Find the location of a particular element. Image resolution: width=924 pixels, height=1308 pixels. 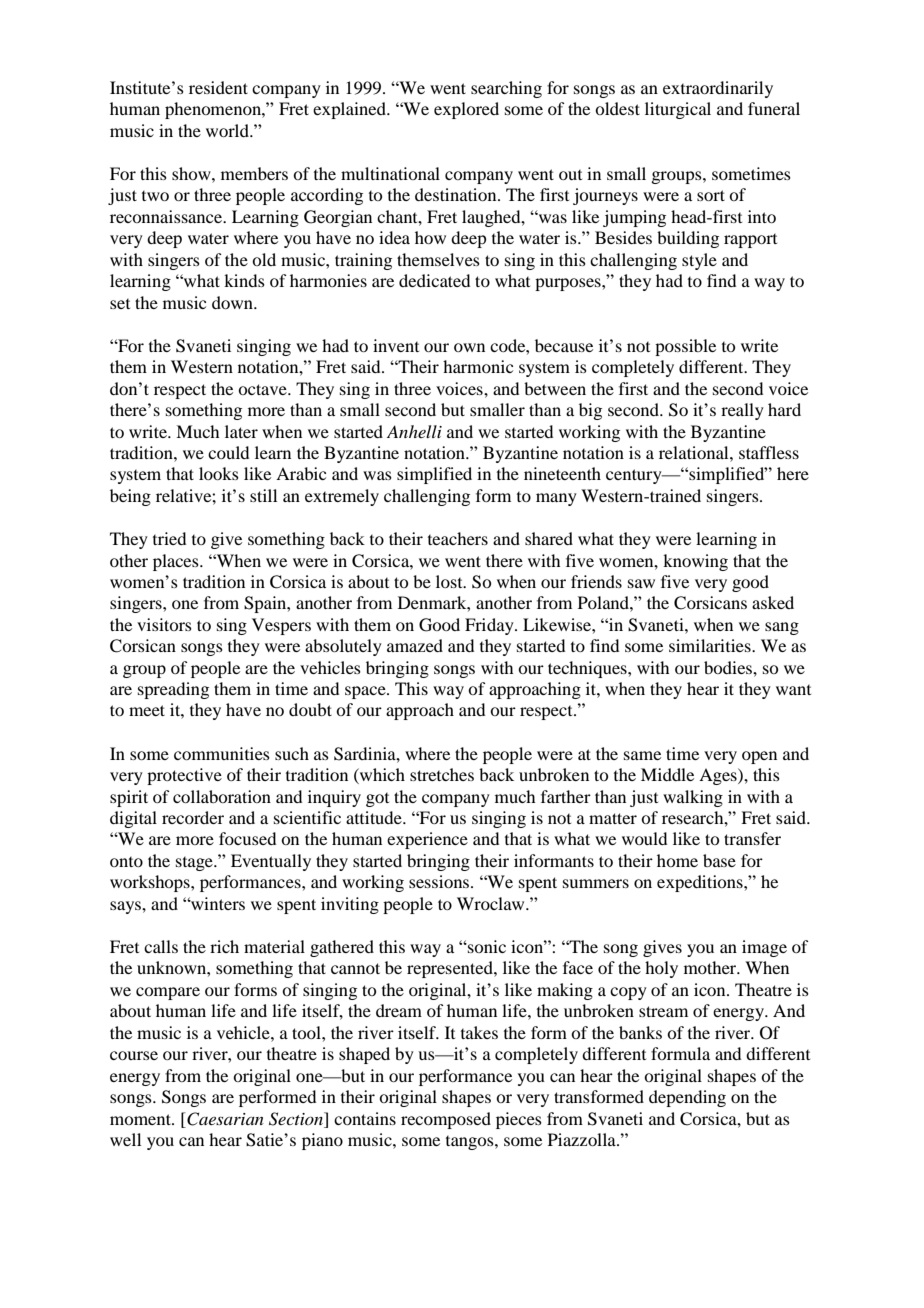

liturgical is located at coordinates (678, 110).
